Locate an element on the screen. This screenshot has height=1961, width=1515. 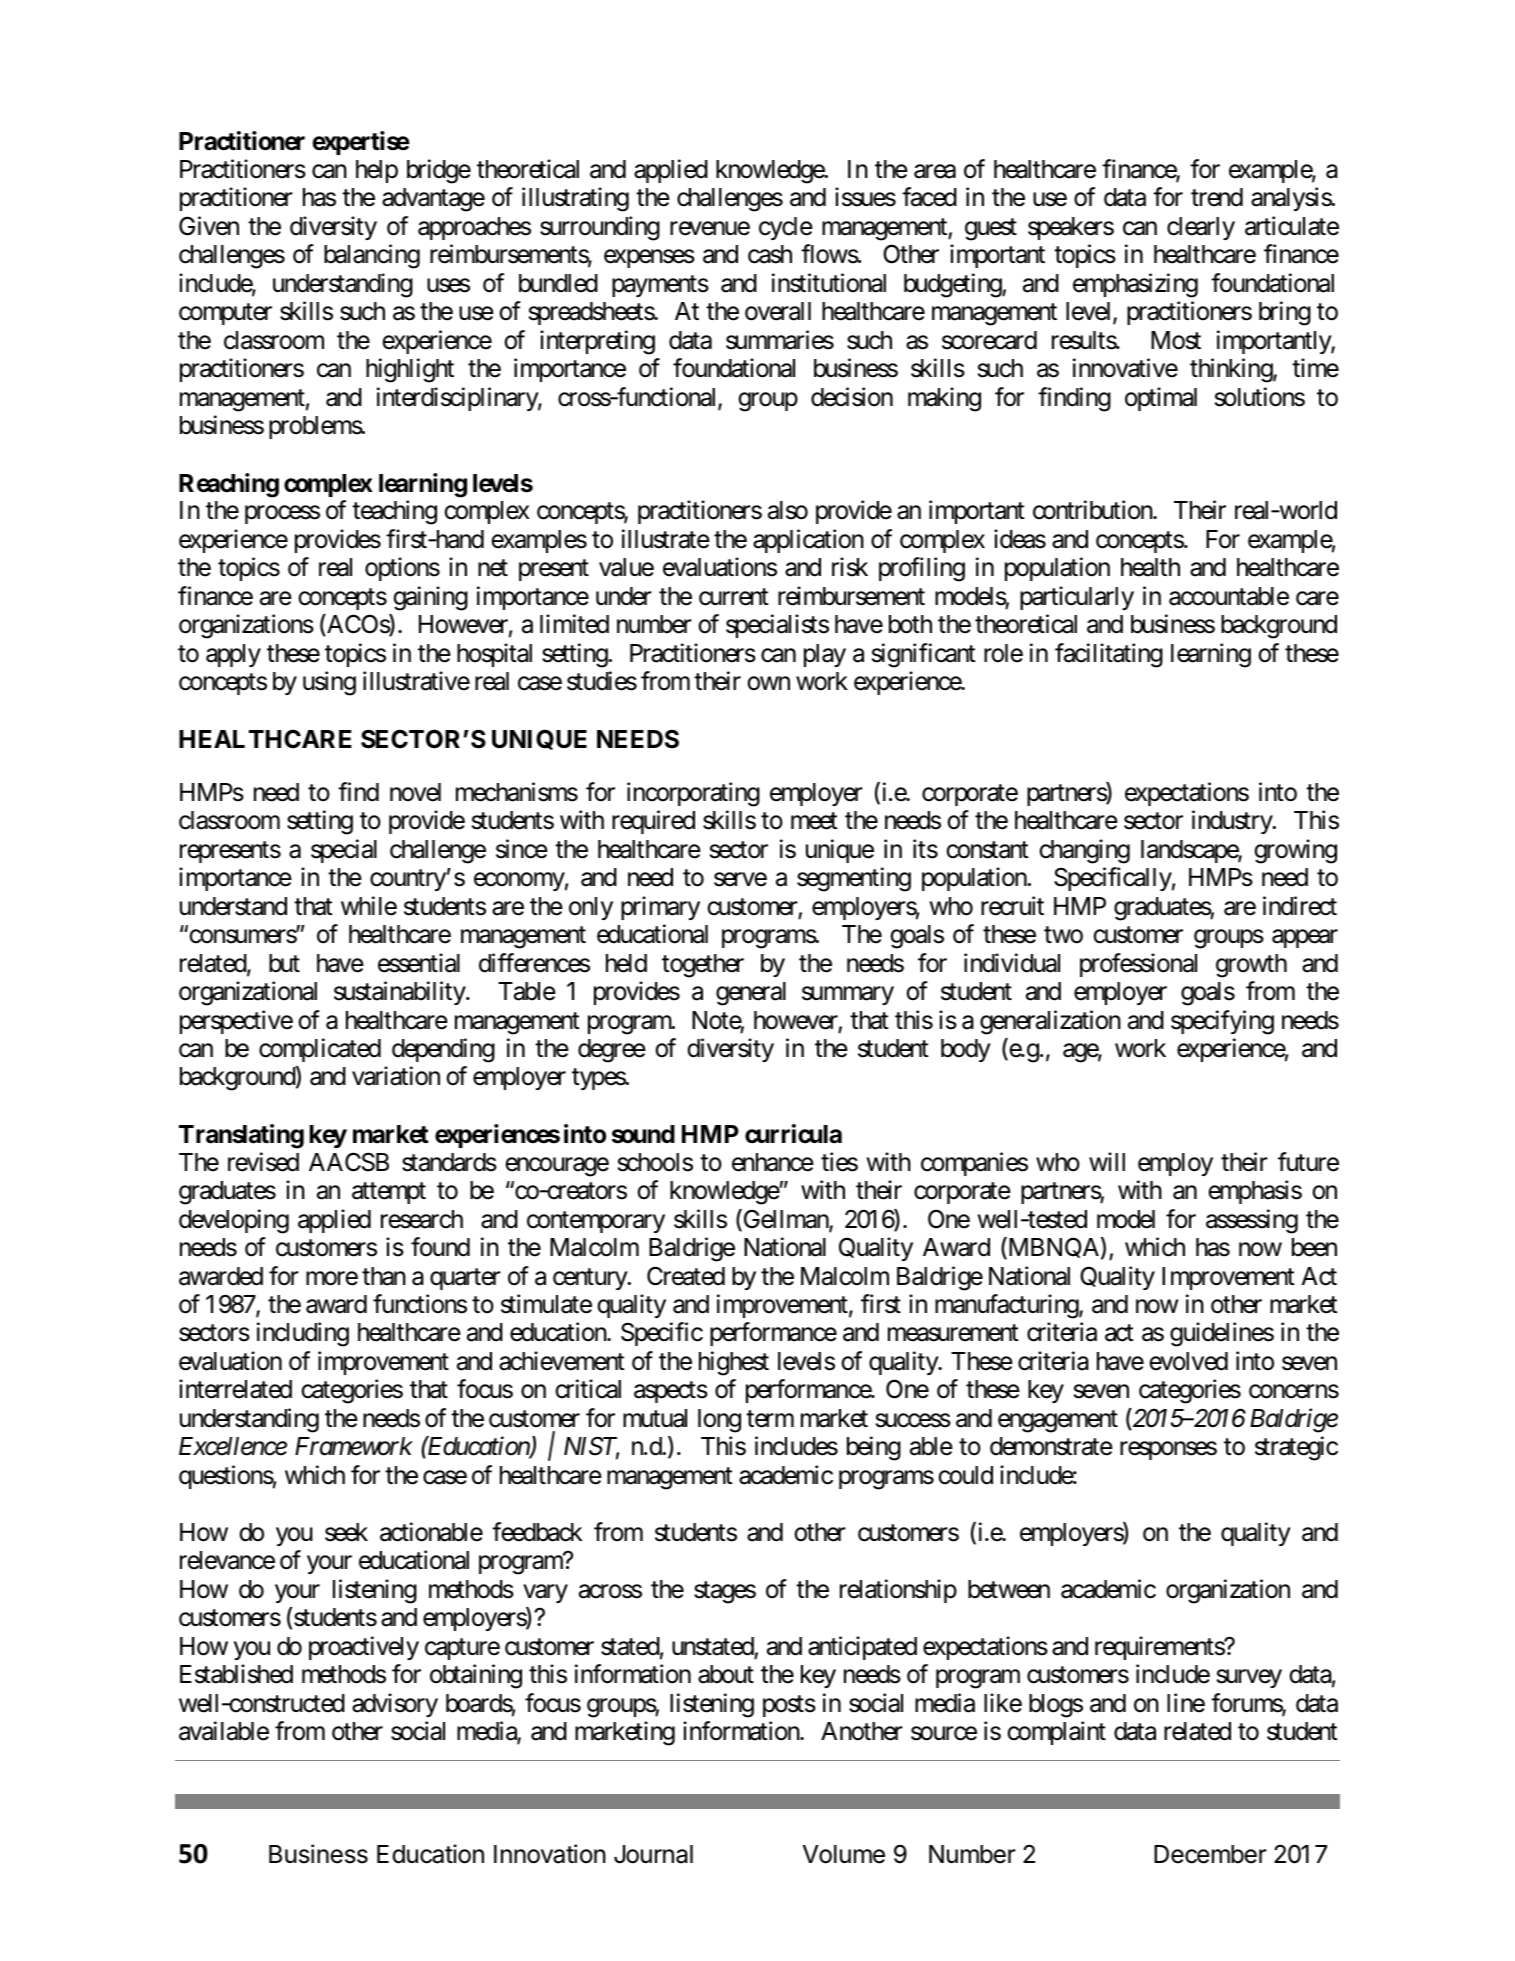
clearly is located at coordinates (1201, 228).
